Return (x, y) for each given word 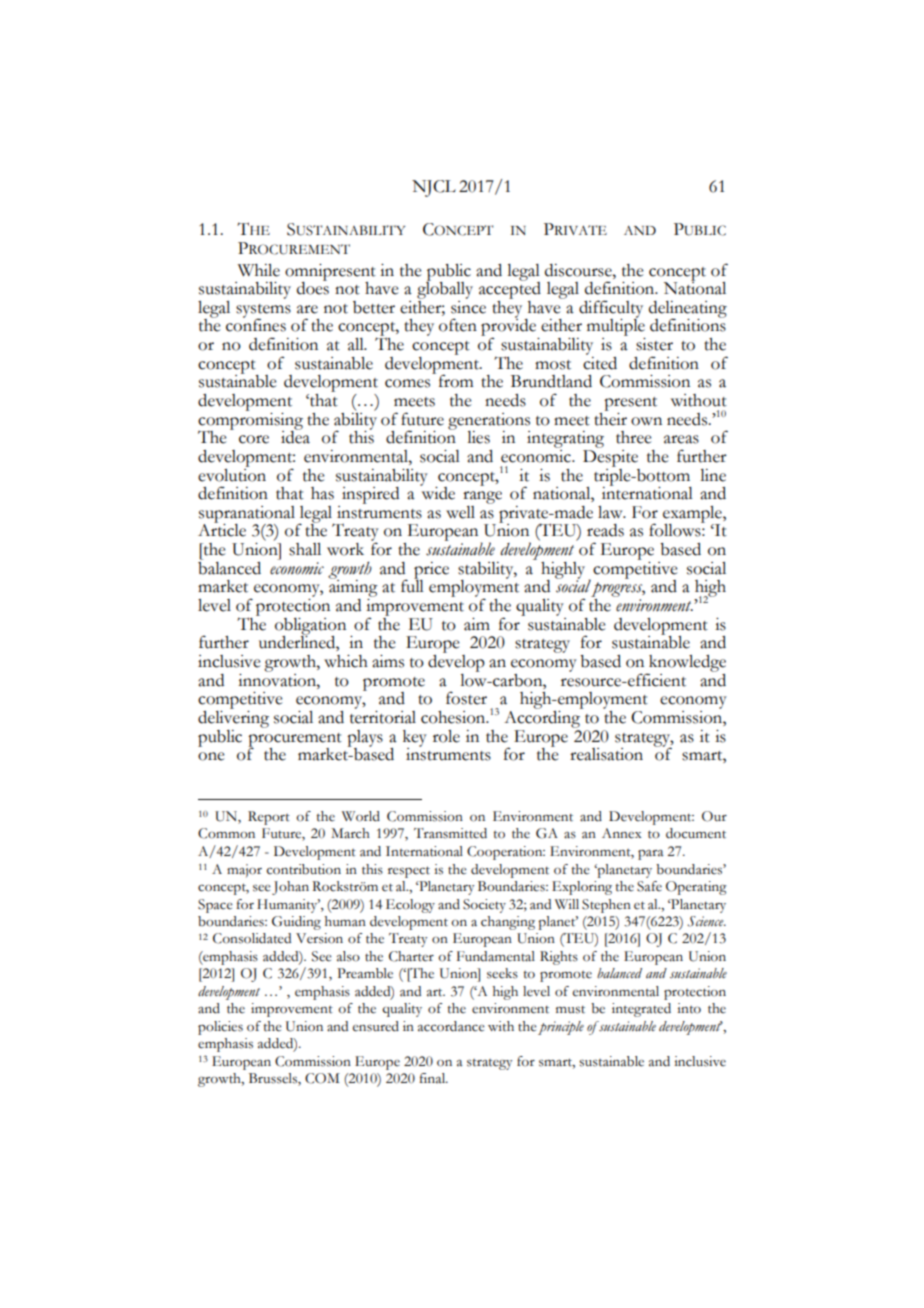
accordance (451, 1026)
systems (263, 312)
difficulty (611, 310)
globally (445, 289)
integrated (641, 1010)
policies (220, 1028)
